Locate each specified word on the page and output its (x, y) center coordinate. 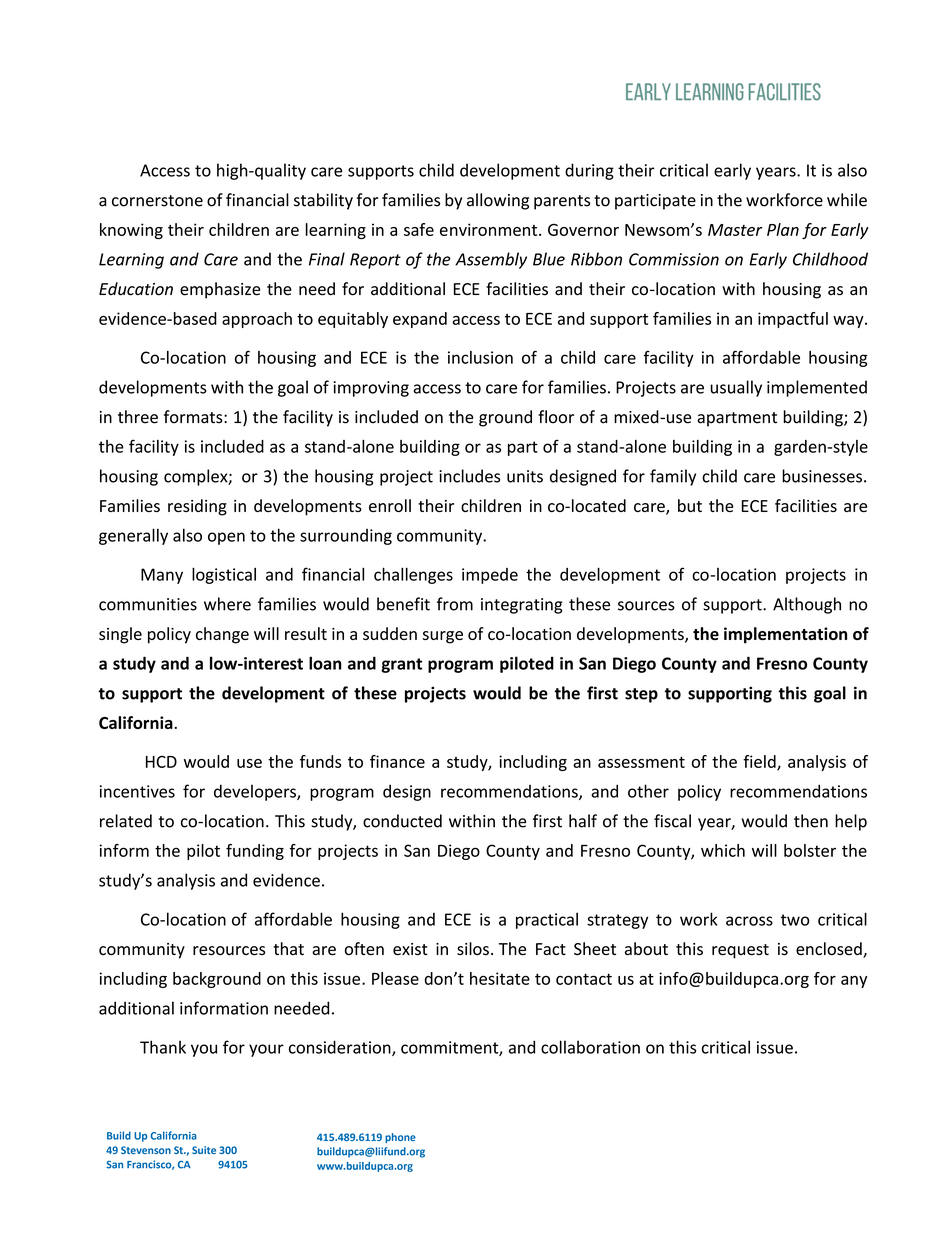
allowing (498, 201)
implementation (785, 635)
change (222, 635)
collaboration (590, 1047)
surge (443, 637)
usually (736, 388)
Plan (783, 229)
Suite (204, 1150)
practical (547, 920)
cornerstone (157, 201)
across (749, 921)
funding (255, 852)
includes (469, 476)
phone (400, 1138)
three (138, 417)
